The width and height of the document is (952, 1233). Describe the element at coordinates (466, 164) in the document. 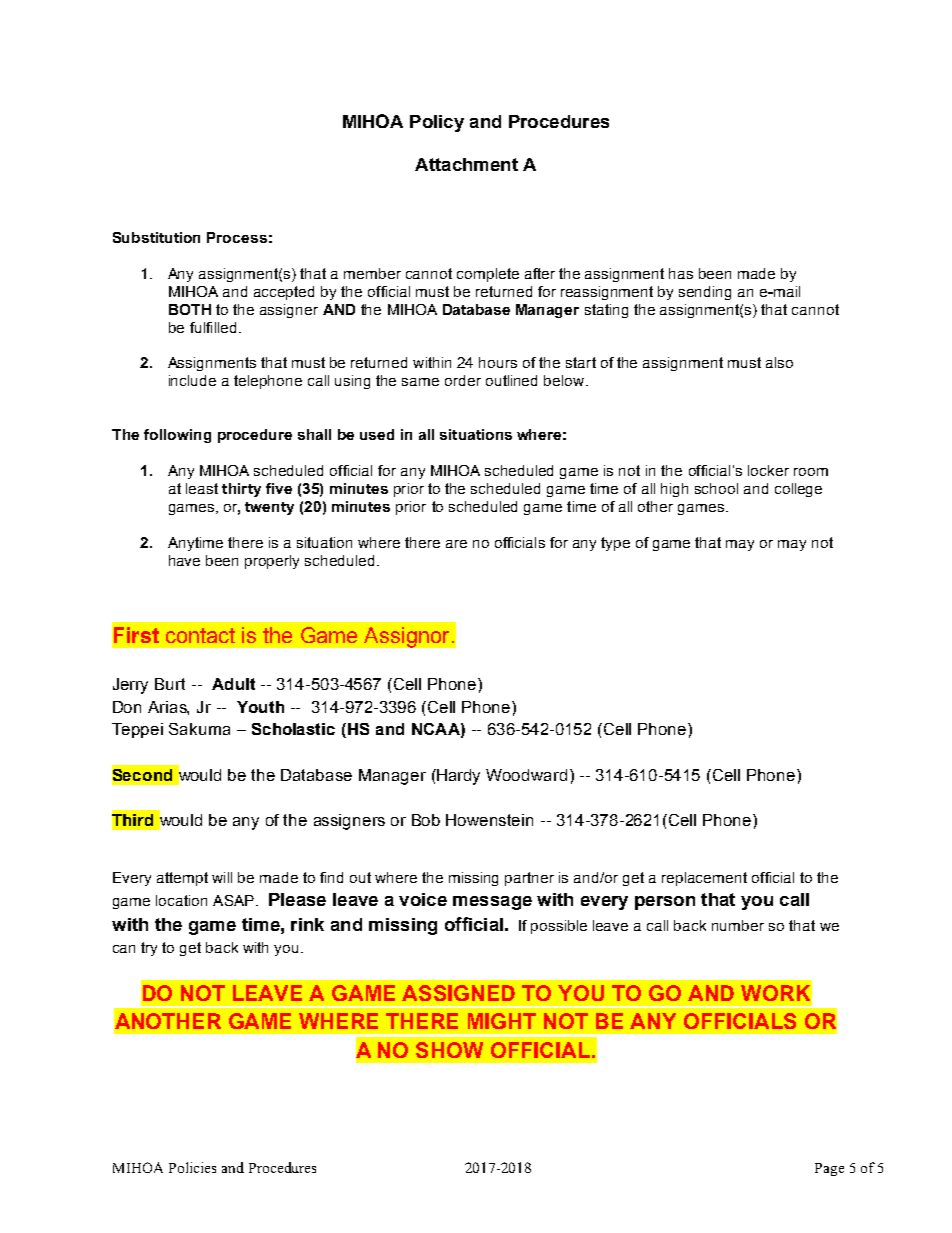

I see `Attachment` at that location.
